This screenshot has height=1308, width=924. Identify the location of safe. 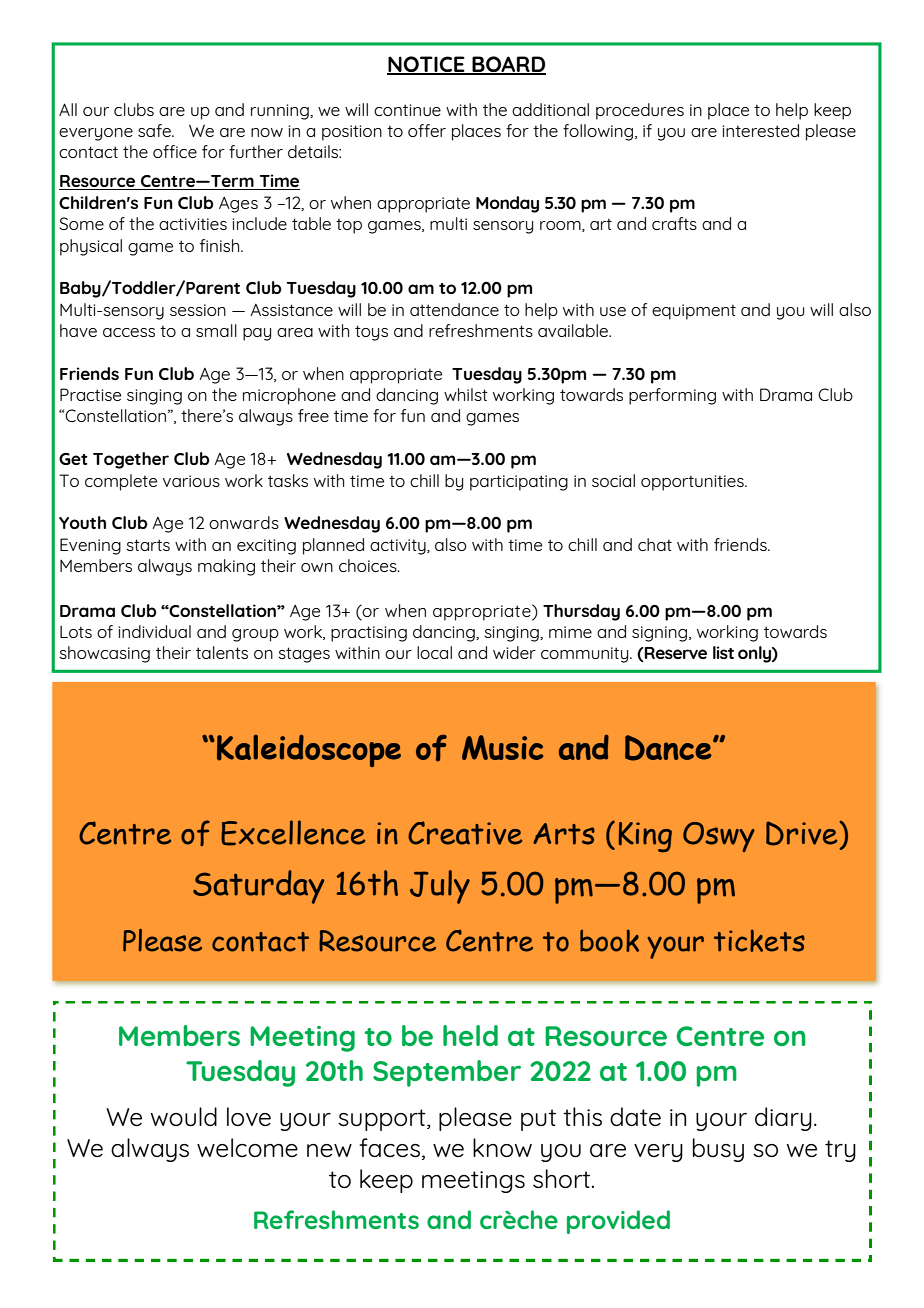
(155, 130).
